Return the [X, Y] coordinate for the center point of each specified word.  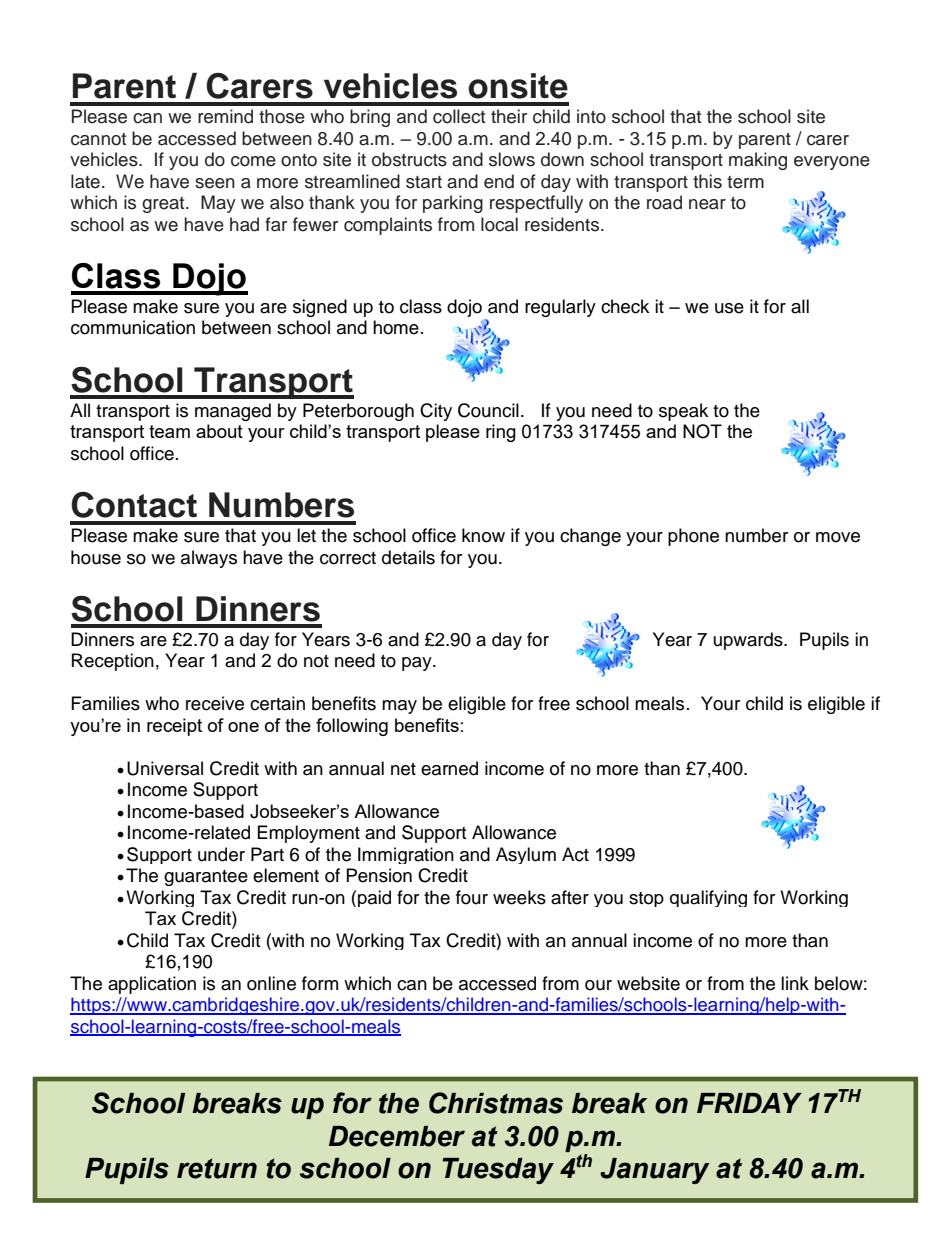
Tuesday [498, 1171]
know [483, 535]
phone [693, 537]
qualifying [708, 898]
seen [215, 183]
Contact [134, 505]
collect [459, 116]
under [221, 854]
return [217, 1168]
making [758, 161]
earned [449, 768]
